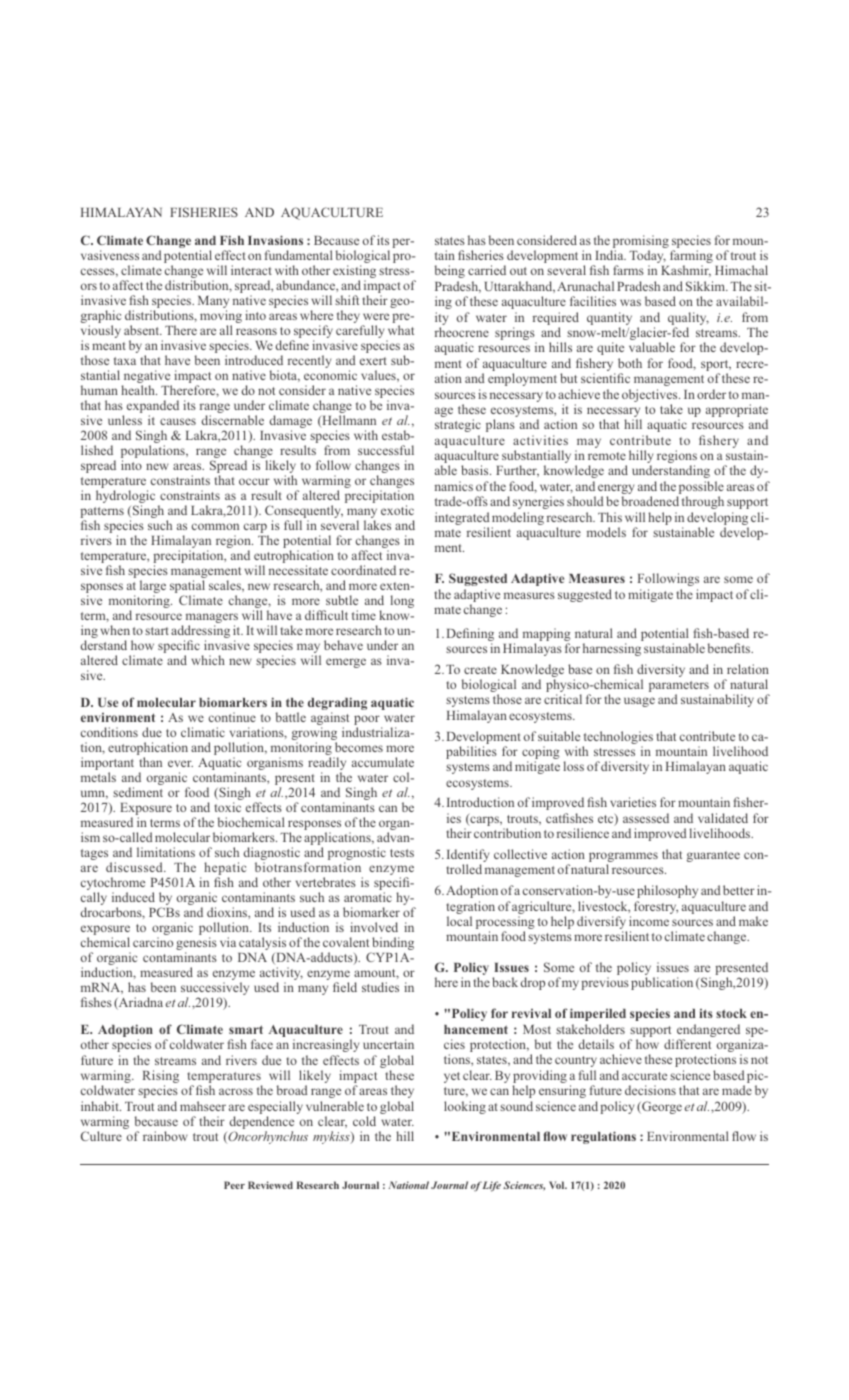 Image resolution: width=849 pixels, height=1400 pixels. Describe the element at coordinates (203, 732) in the image. I see `climatic` at that location.
